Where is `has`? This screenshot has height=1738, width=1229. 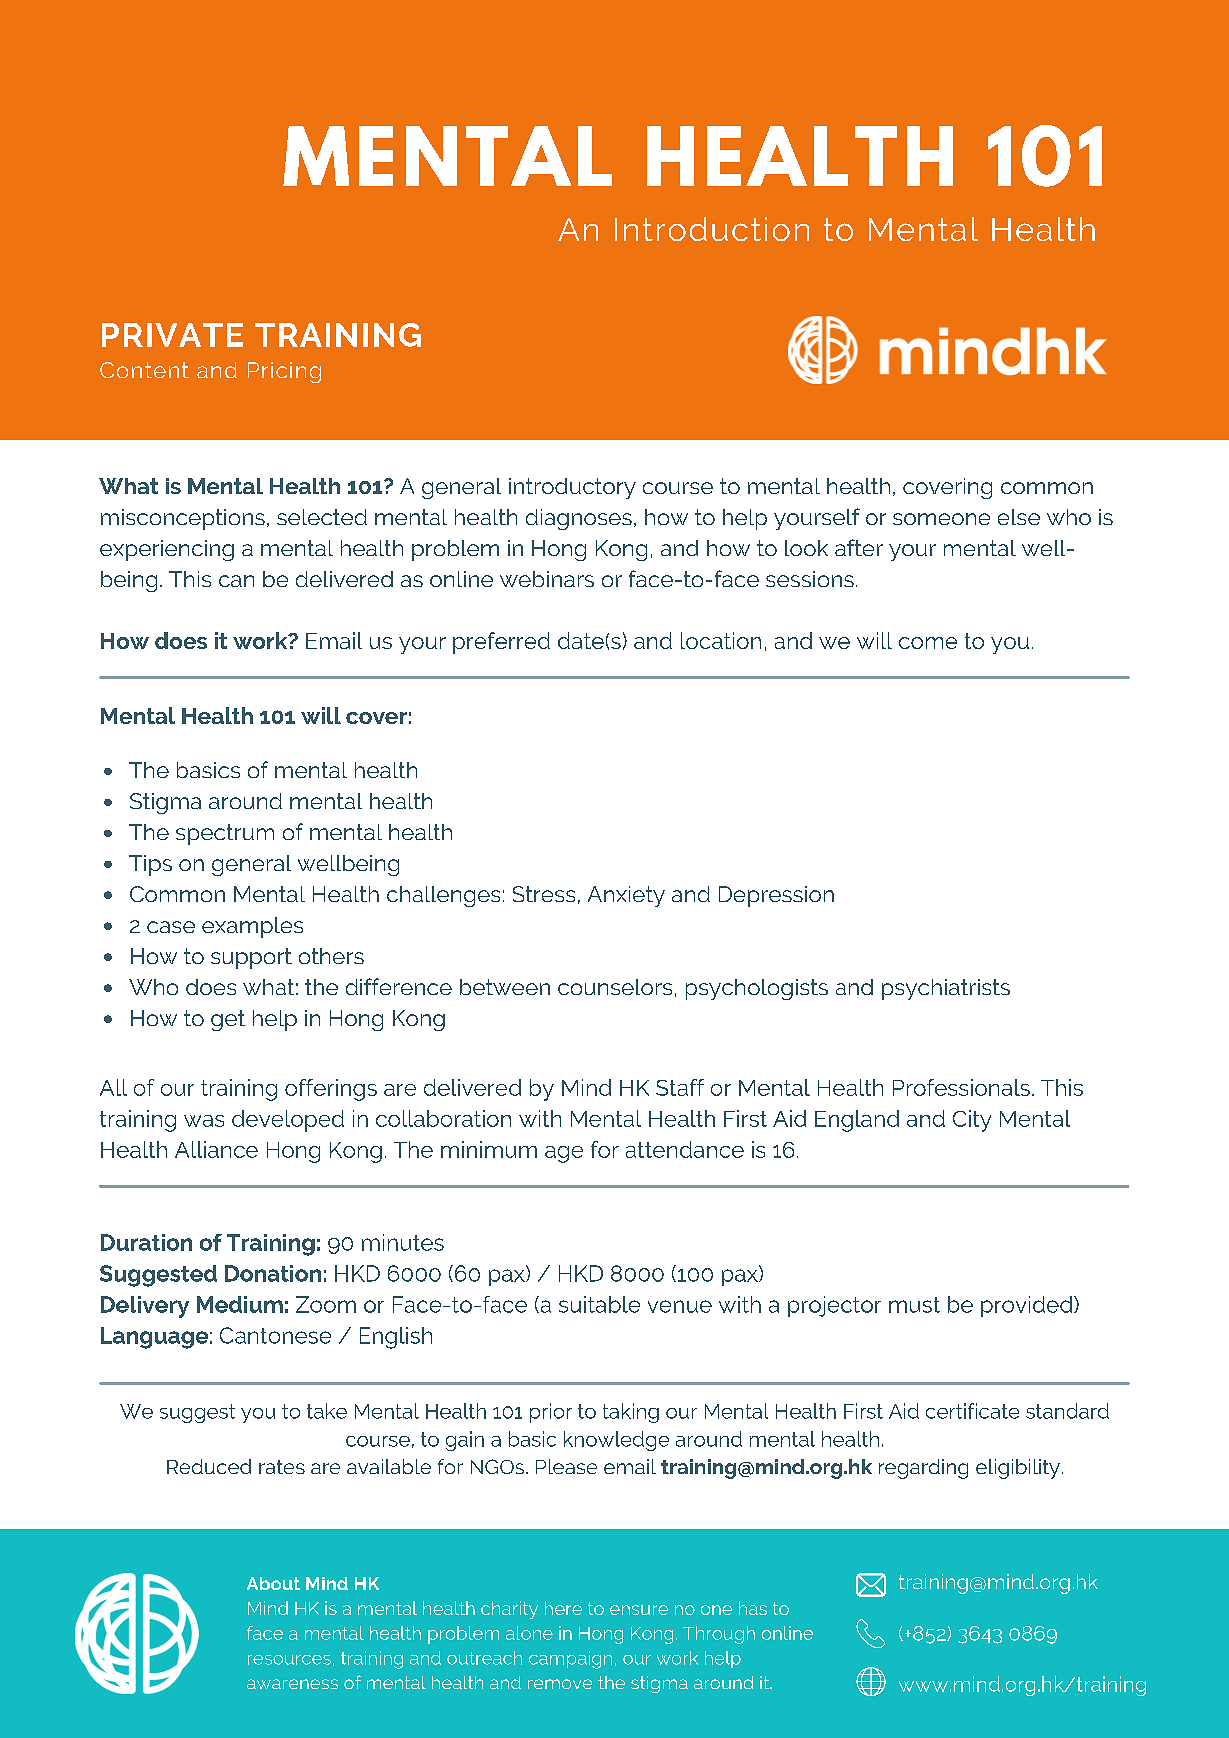 has is located at coordinates (753, 1608).
